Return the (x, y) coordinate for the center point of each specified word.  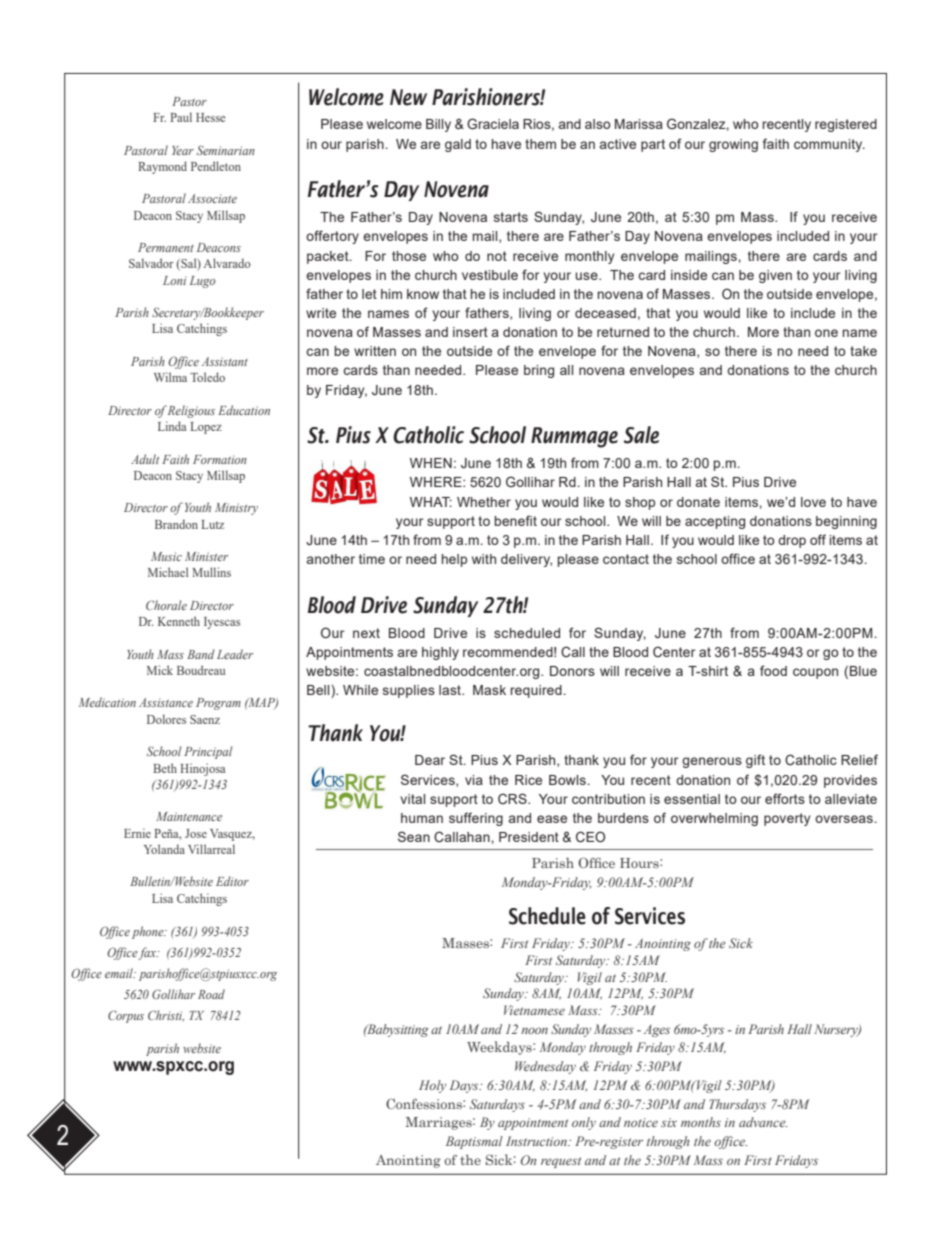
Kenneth (179, 621)
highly (440, 653)
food (773, 670)
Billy (438, 125)
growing (733, 145)
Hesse (211, 117)
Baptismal (474, 1142)
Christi (166, 1015)
